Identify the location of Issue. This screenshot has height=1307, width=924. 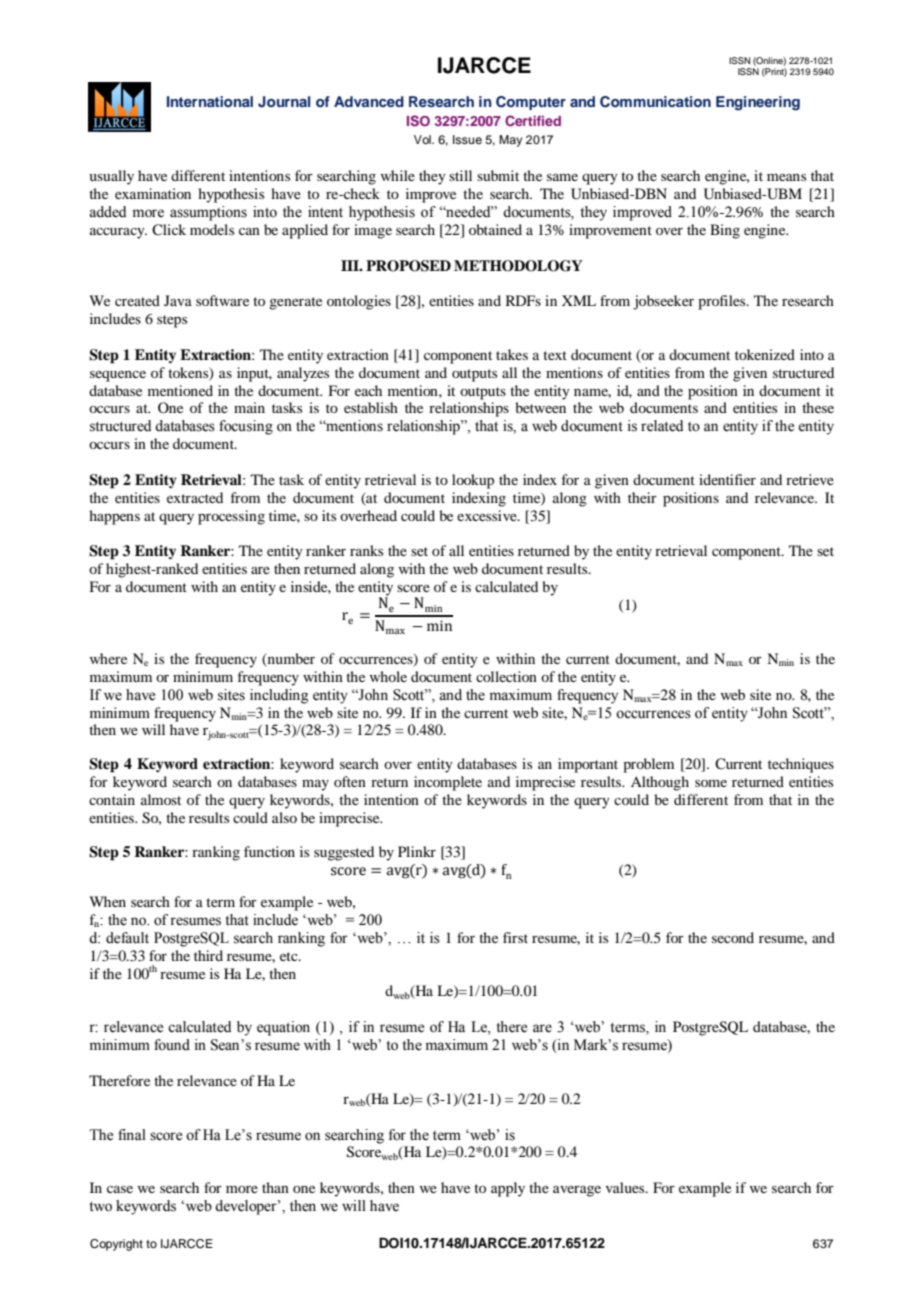
(467, 139).
